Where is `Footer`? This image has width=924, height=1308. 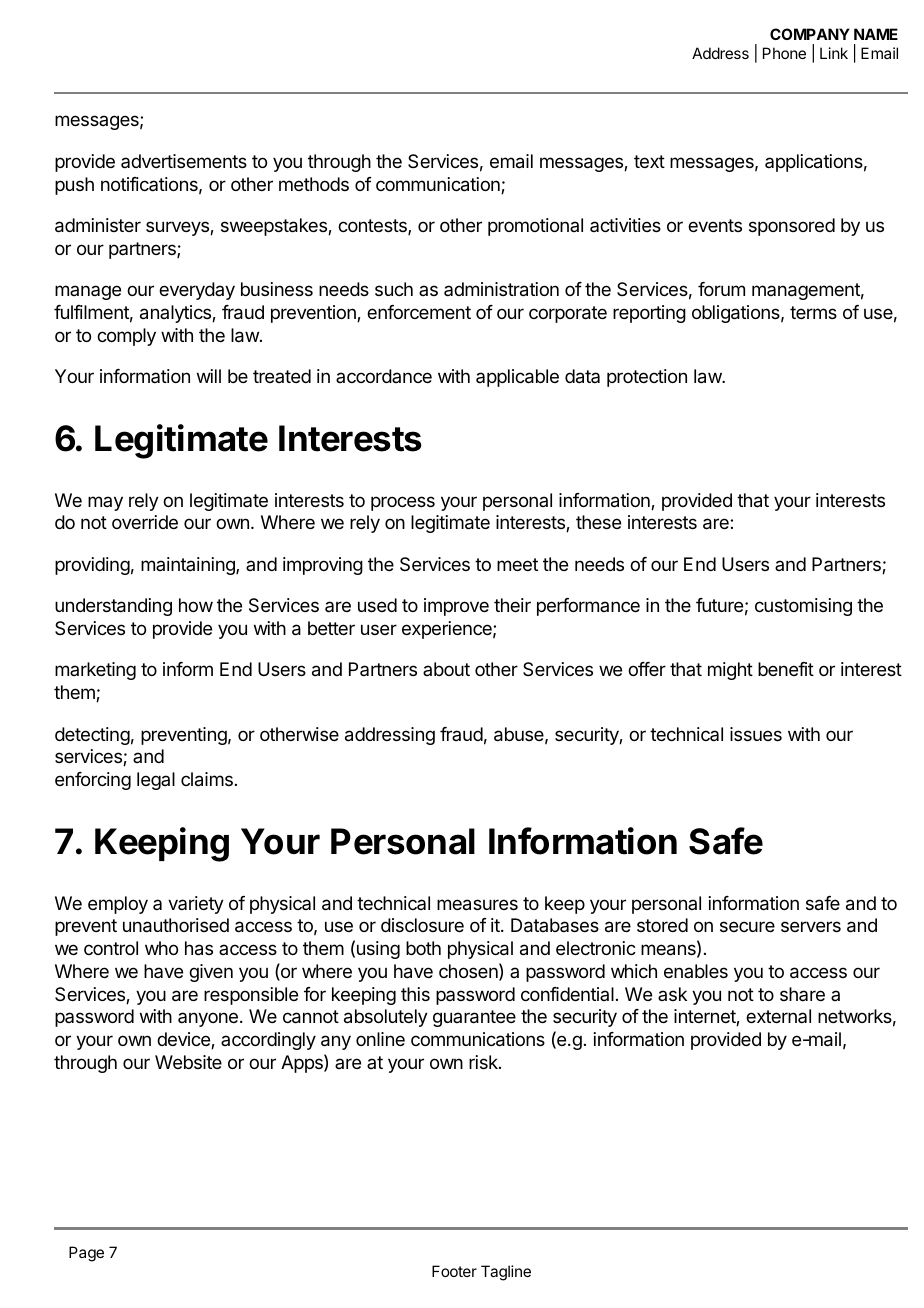
Footer is located at coordinates (454, 1271).
